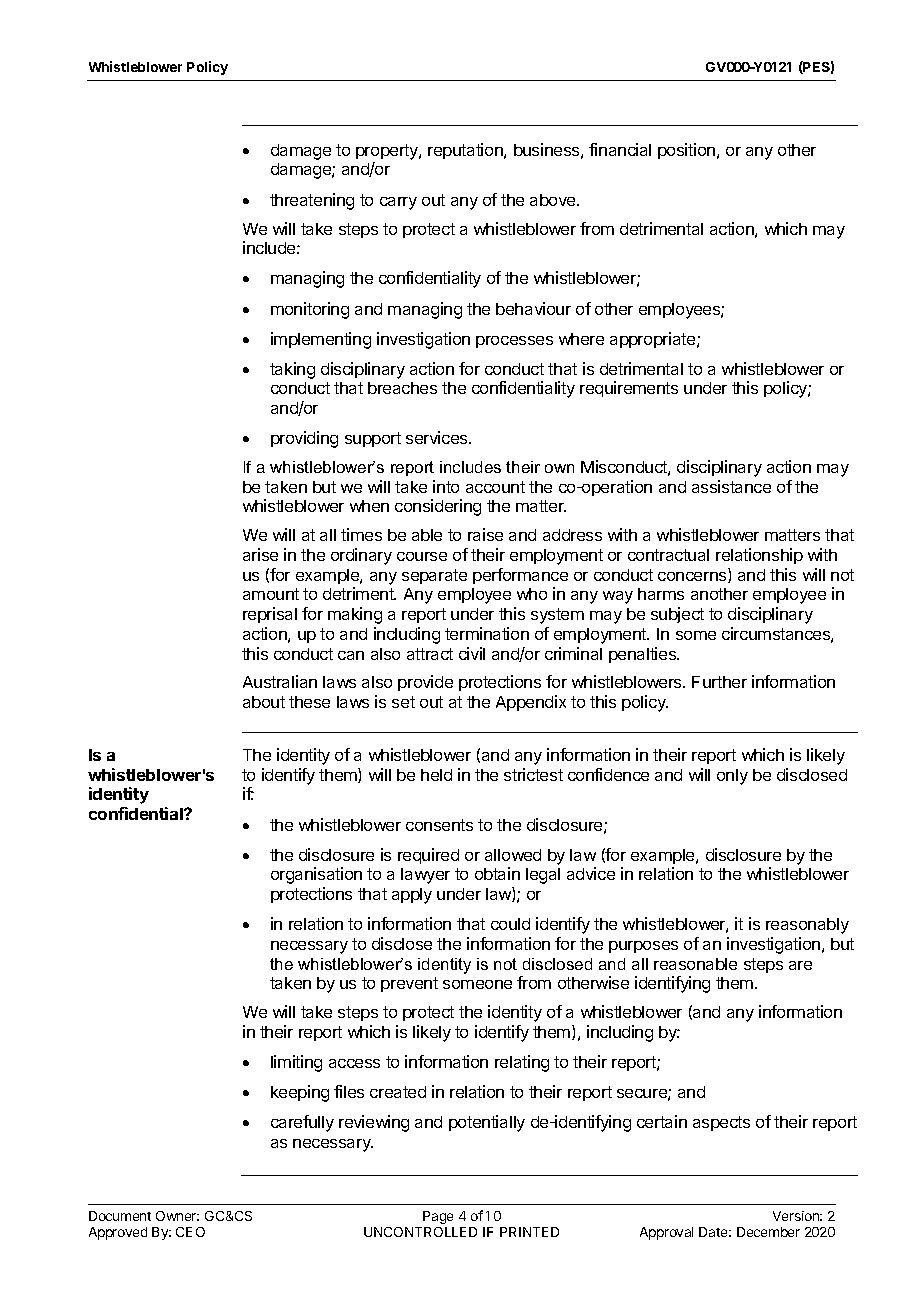 Image resolution: width=924 pixels, height=1308 pixels. Describe the element at coordinates (312, 201) in the screenshot. I see `threatening` at that location.
